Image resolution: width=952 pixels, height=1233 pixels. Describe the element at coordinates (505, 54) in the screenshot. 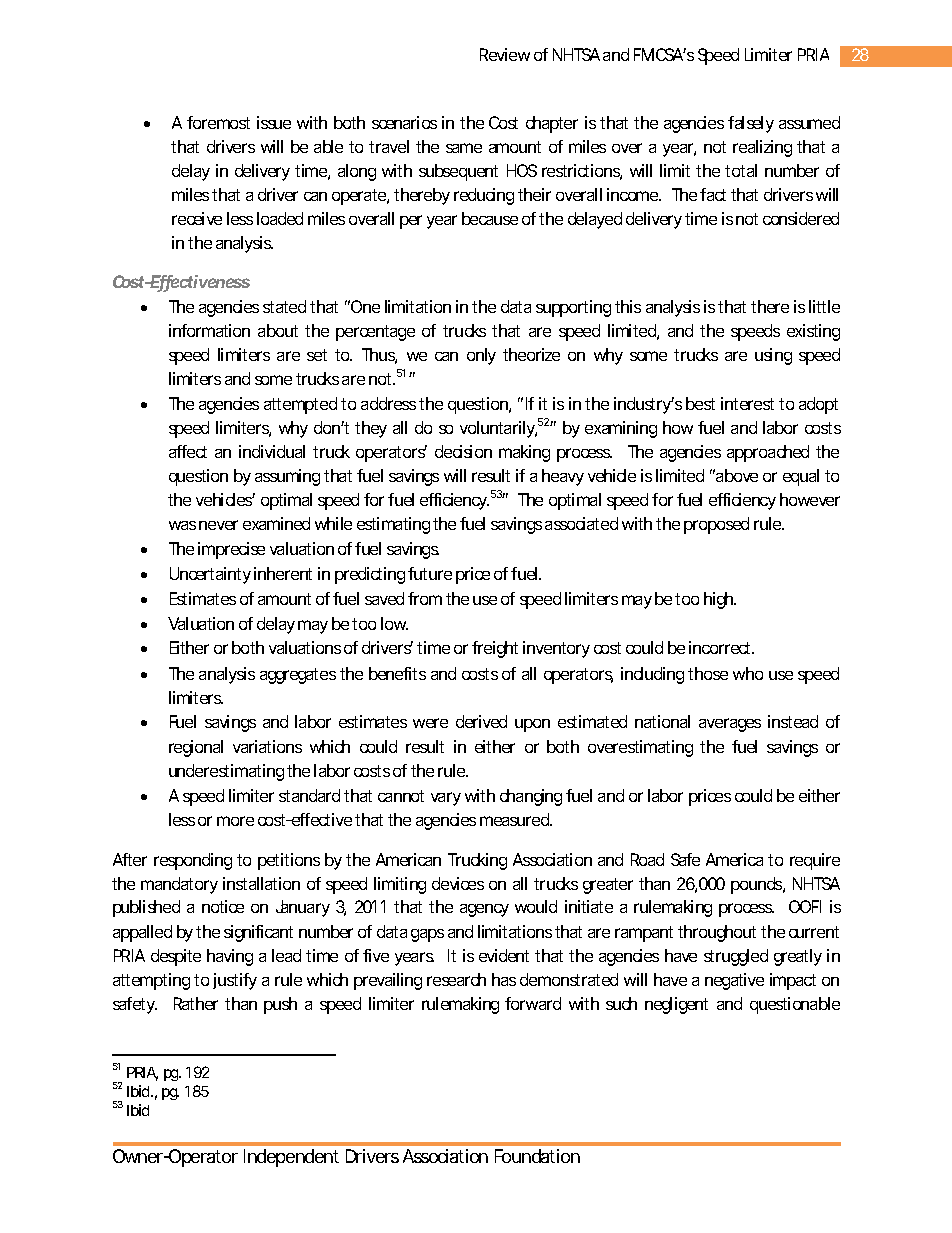

I see `Review` at that location.
